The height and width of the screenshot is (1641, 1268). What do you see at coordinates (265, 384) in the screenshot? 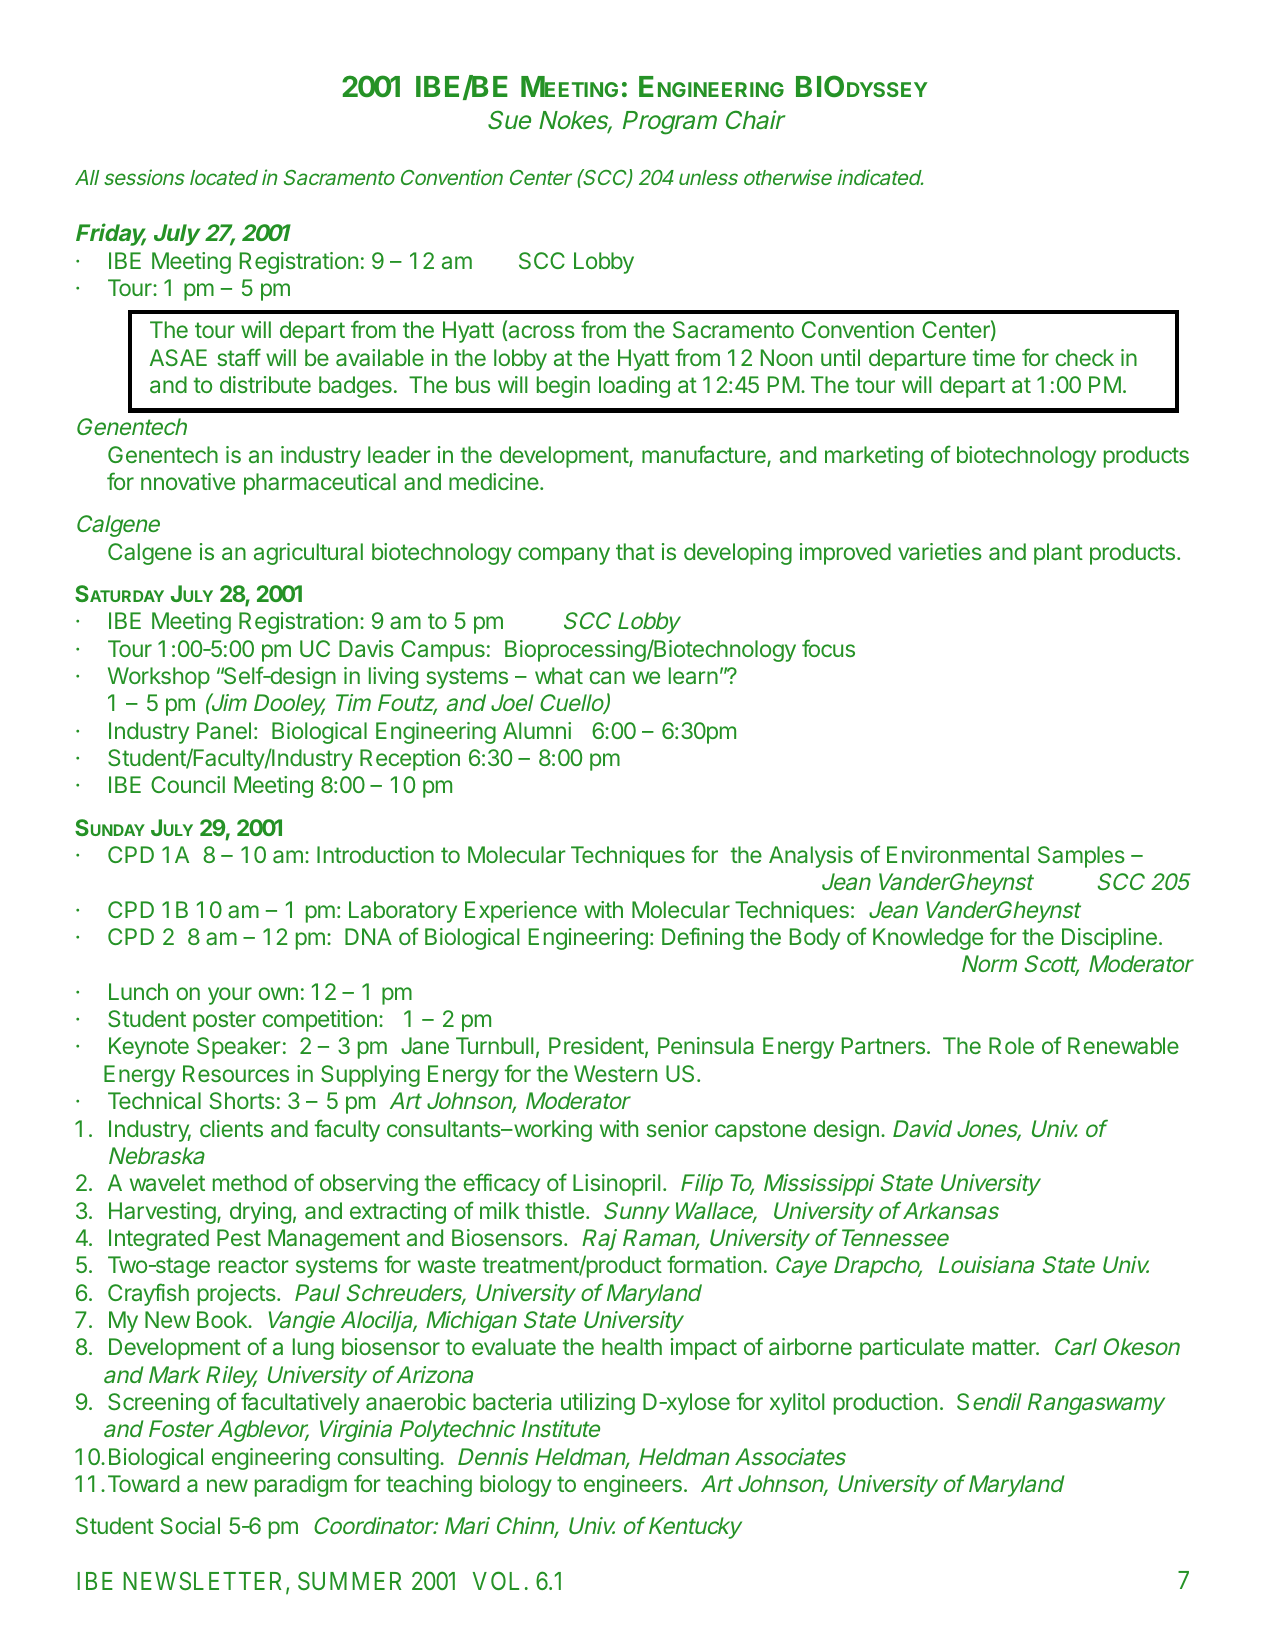
I see `distribute` at bounding box center [265, 384].
